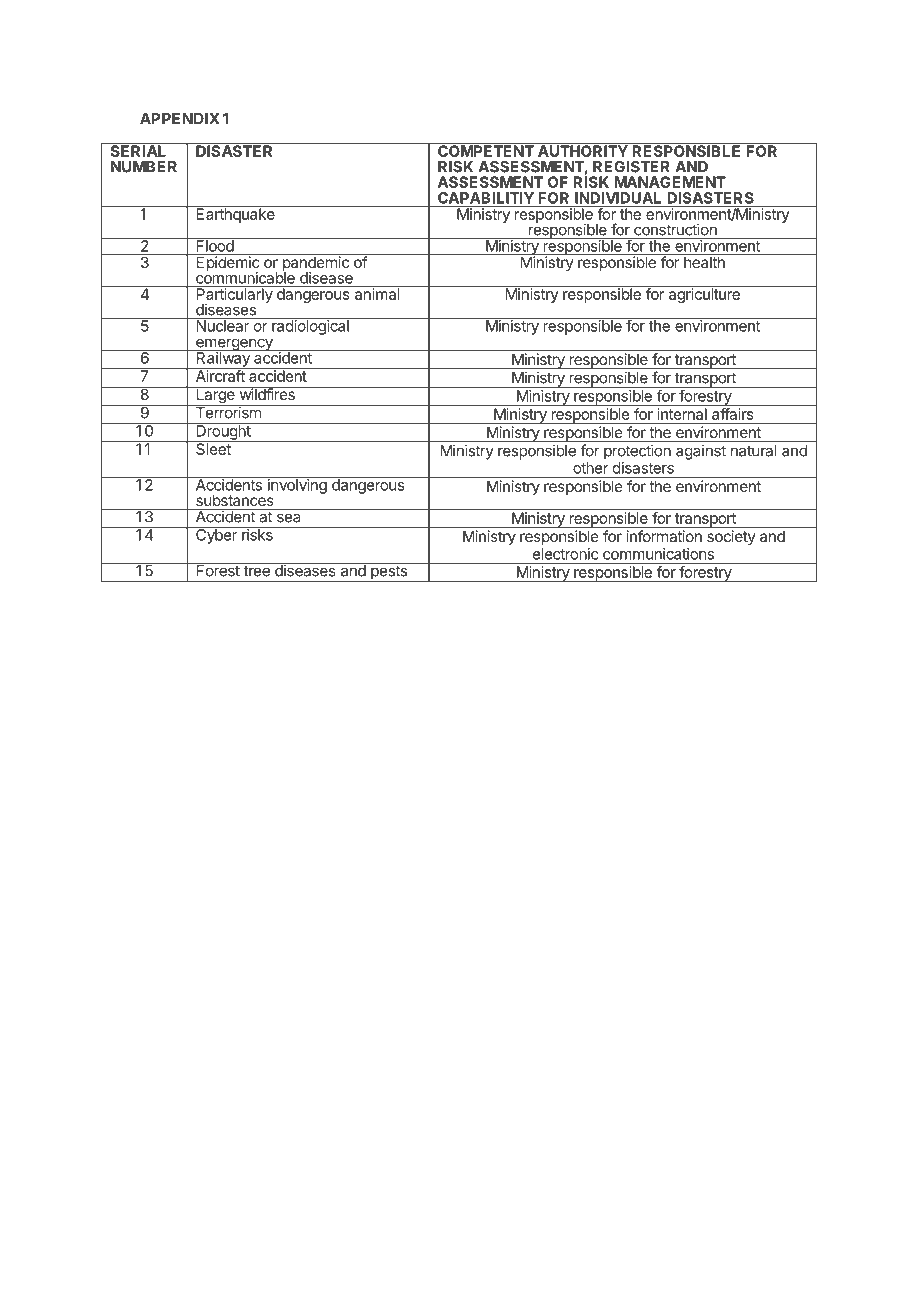  Describe the element at coordinates (704, 294) in the image. I see `agriculture` at that location.
